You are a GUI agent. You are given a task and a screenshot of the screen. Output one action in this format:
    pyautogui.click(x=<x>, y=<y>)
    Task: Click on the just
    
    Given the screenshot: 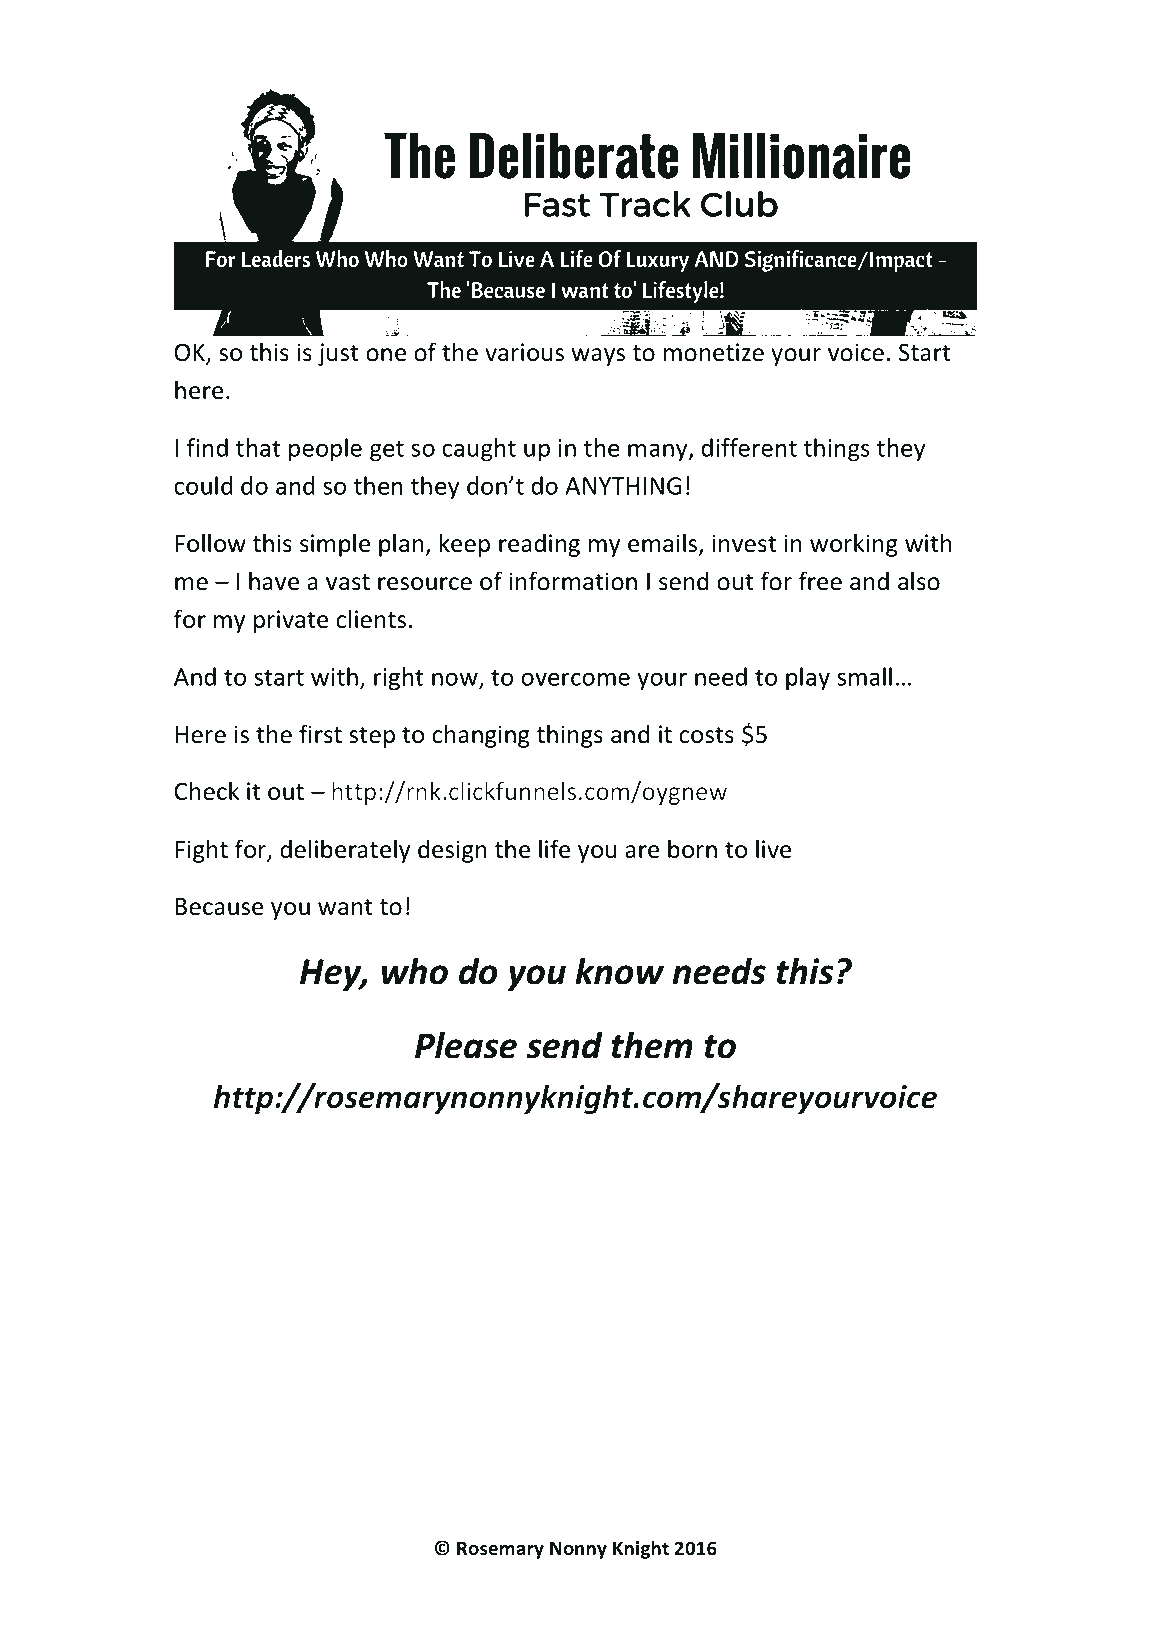 What is the action you would take?
    pyautogui.click(x=338, y=354)
